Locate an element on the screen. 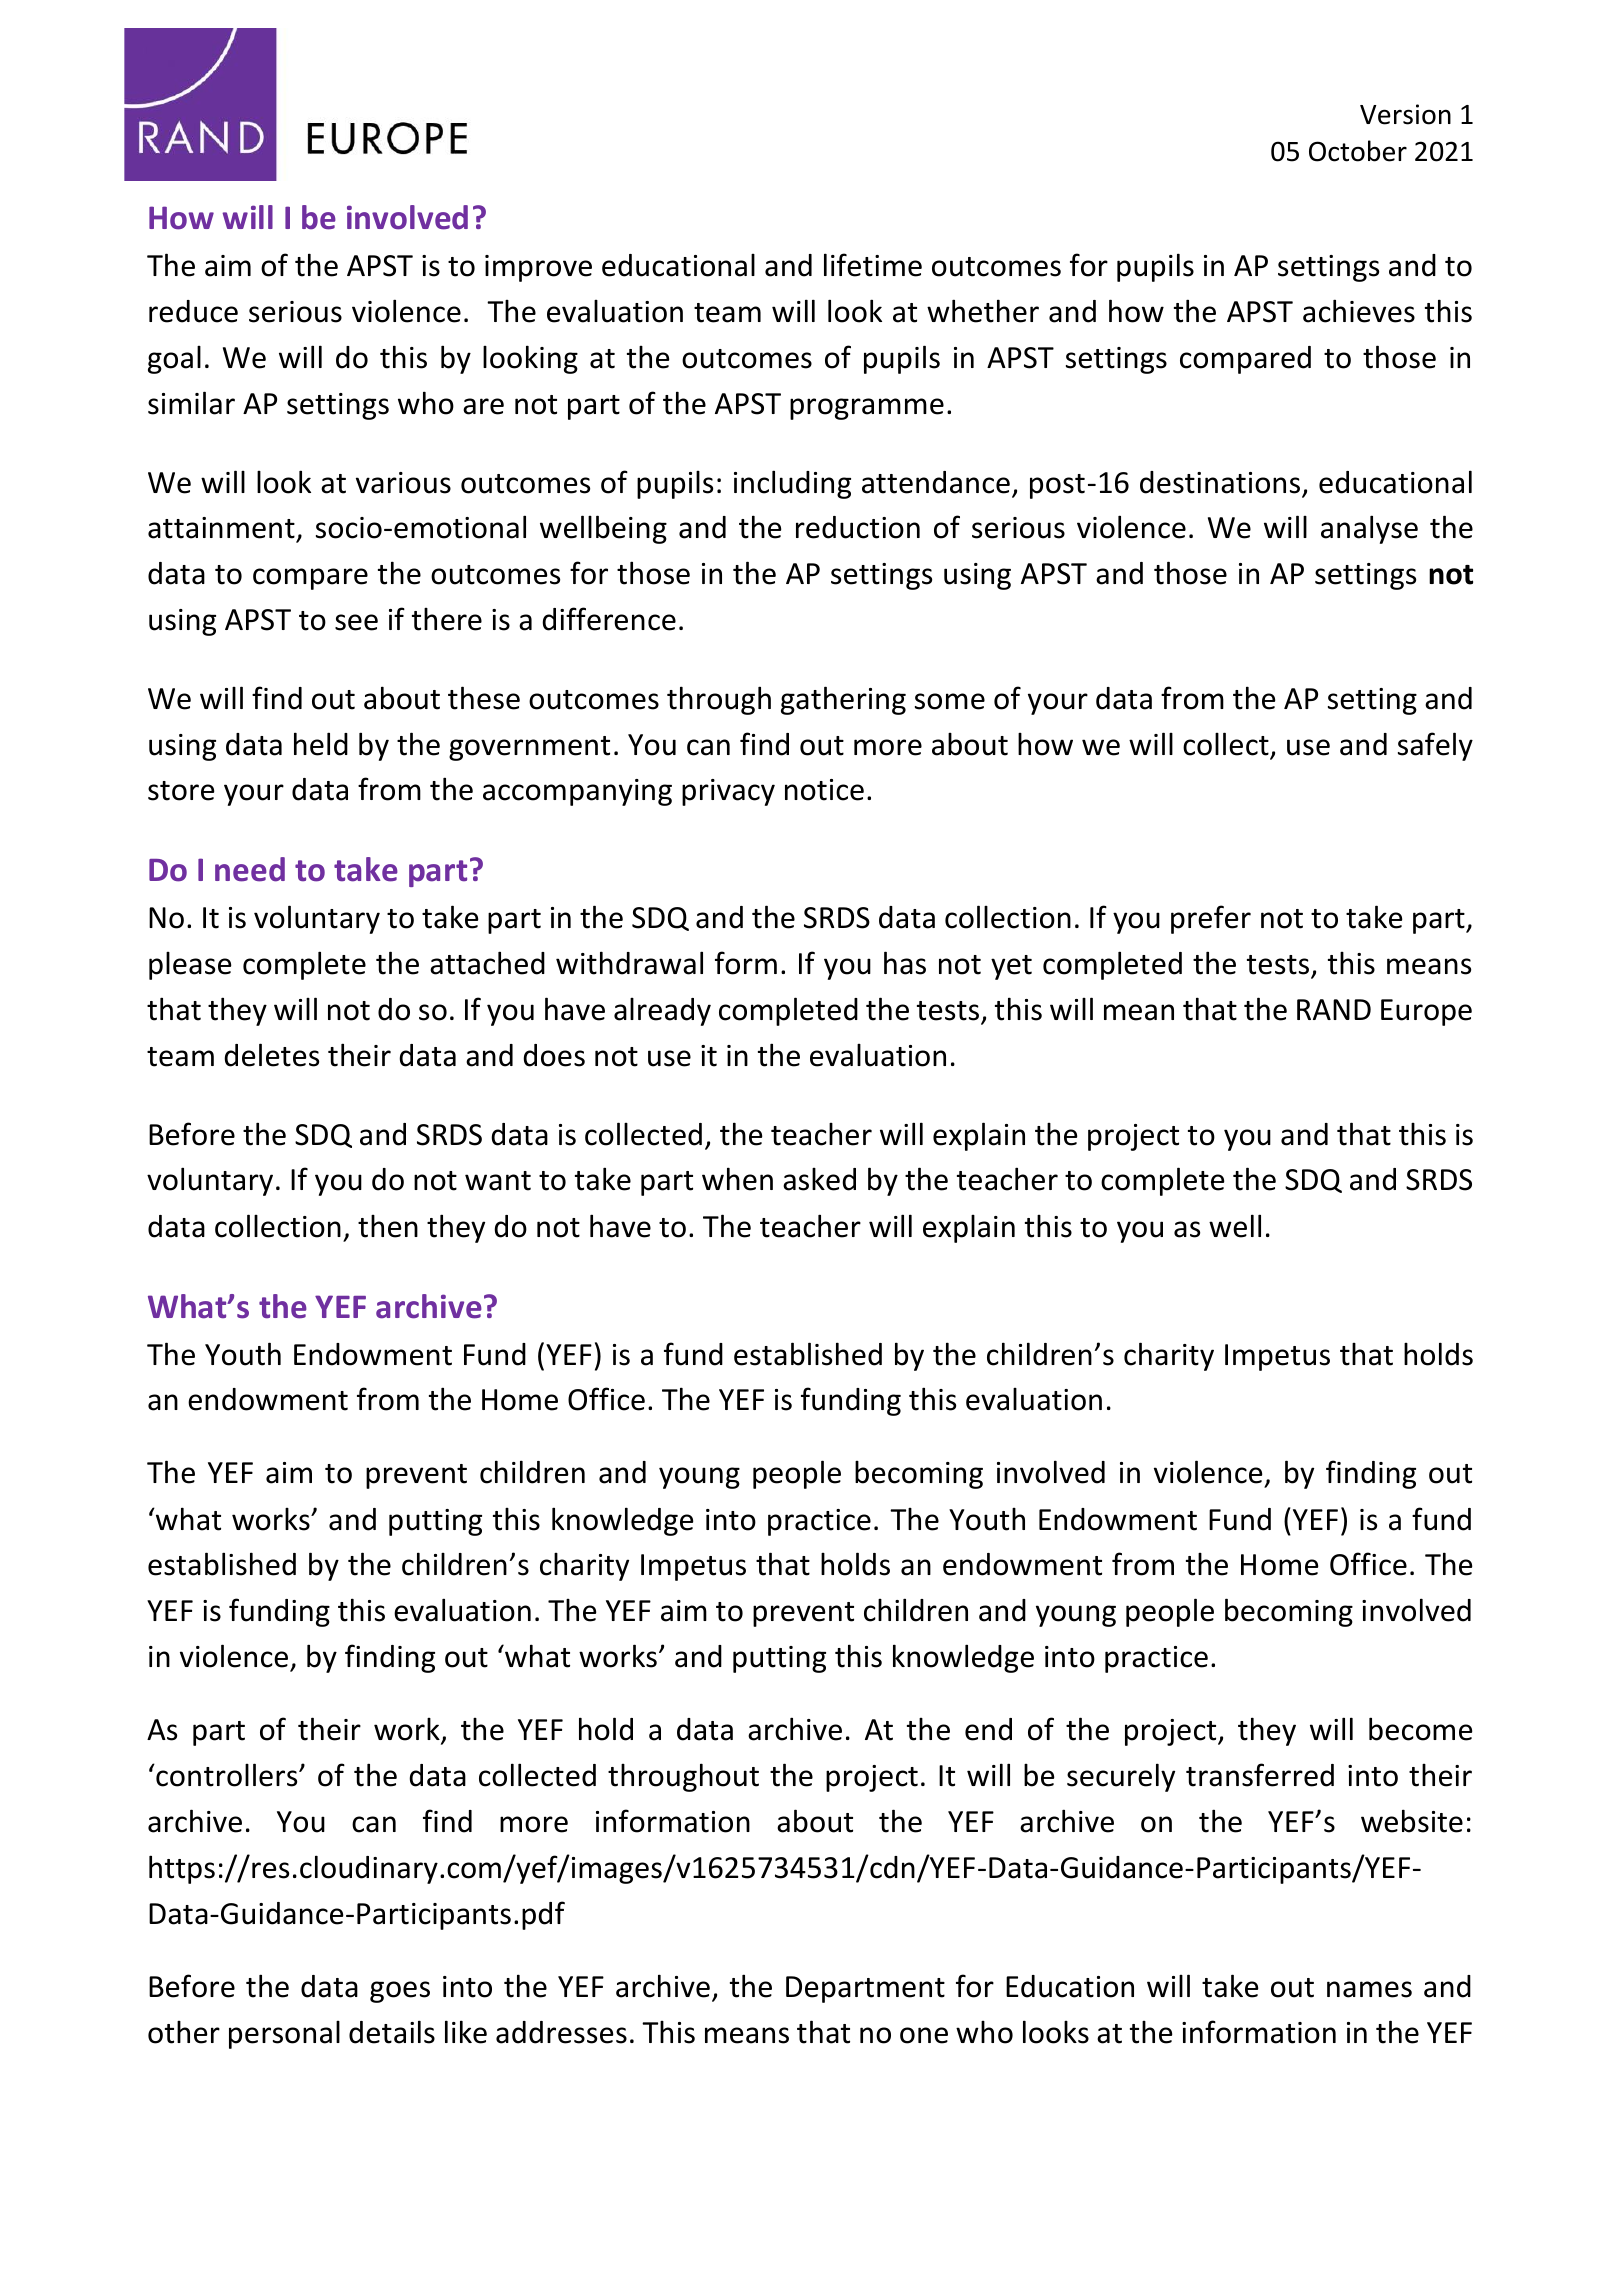 The image size is (1621, 2292). RAND is located at coordinates (1334, 1009).
